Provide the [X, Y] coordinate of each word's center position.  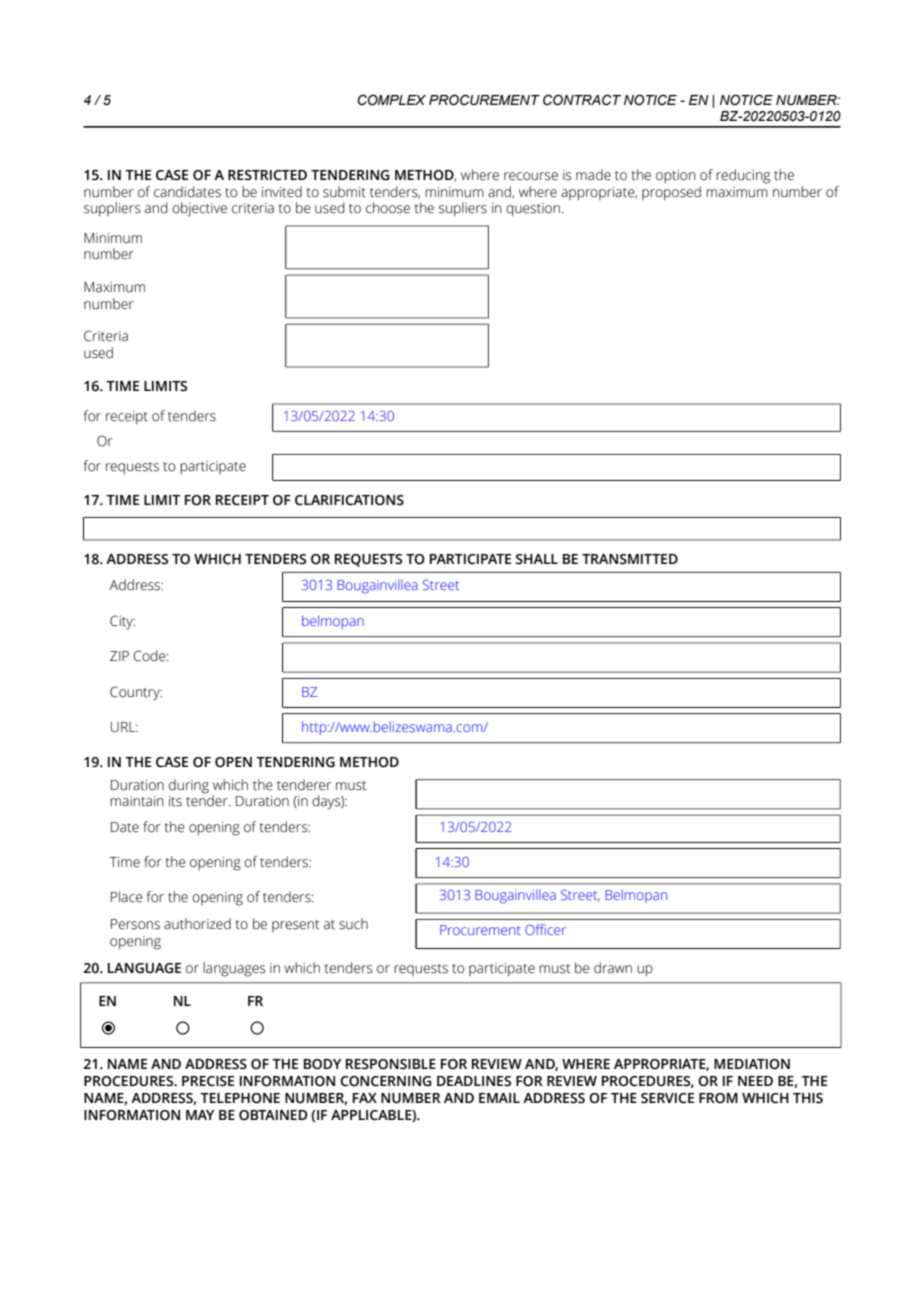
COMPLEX [392, 100]
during [189, 786]
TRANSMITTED [630, 559]
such [353, 924]
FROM [718, 1098]
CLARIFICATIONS [349, 500]
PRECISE [208, 1081]
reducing [743, 176]
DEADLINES [474, 1081]
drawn [613, 968]
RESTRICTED [267, 175]
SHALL [537, 559]
